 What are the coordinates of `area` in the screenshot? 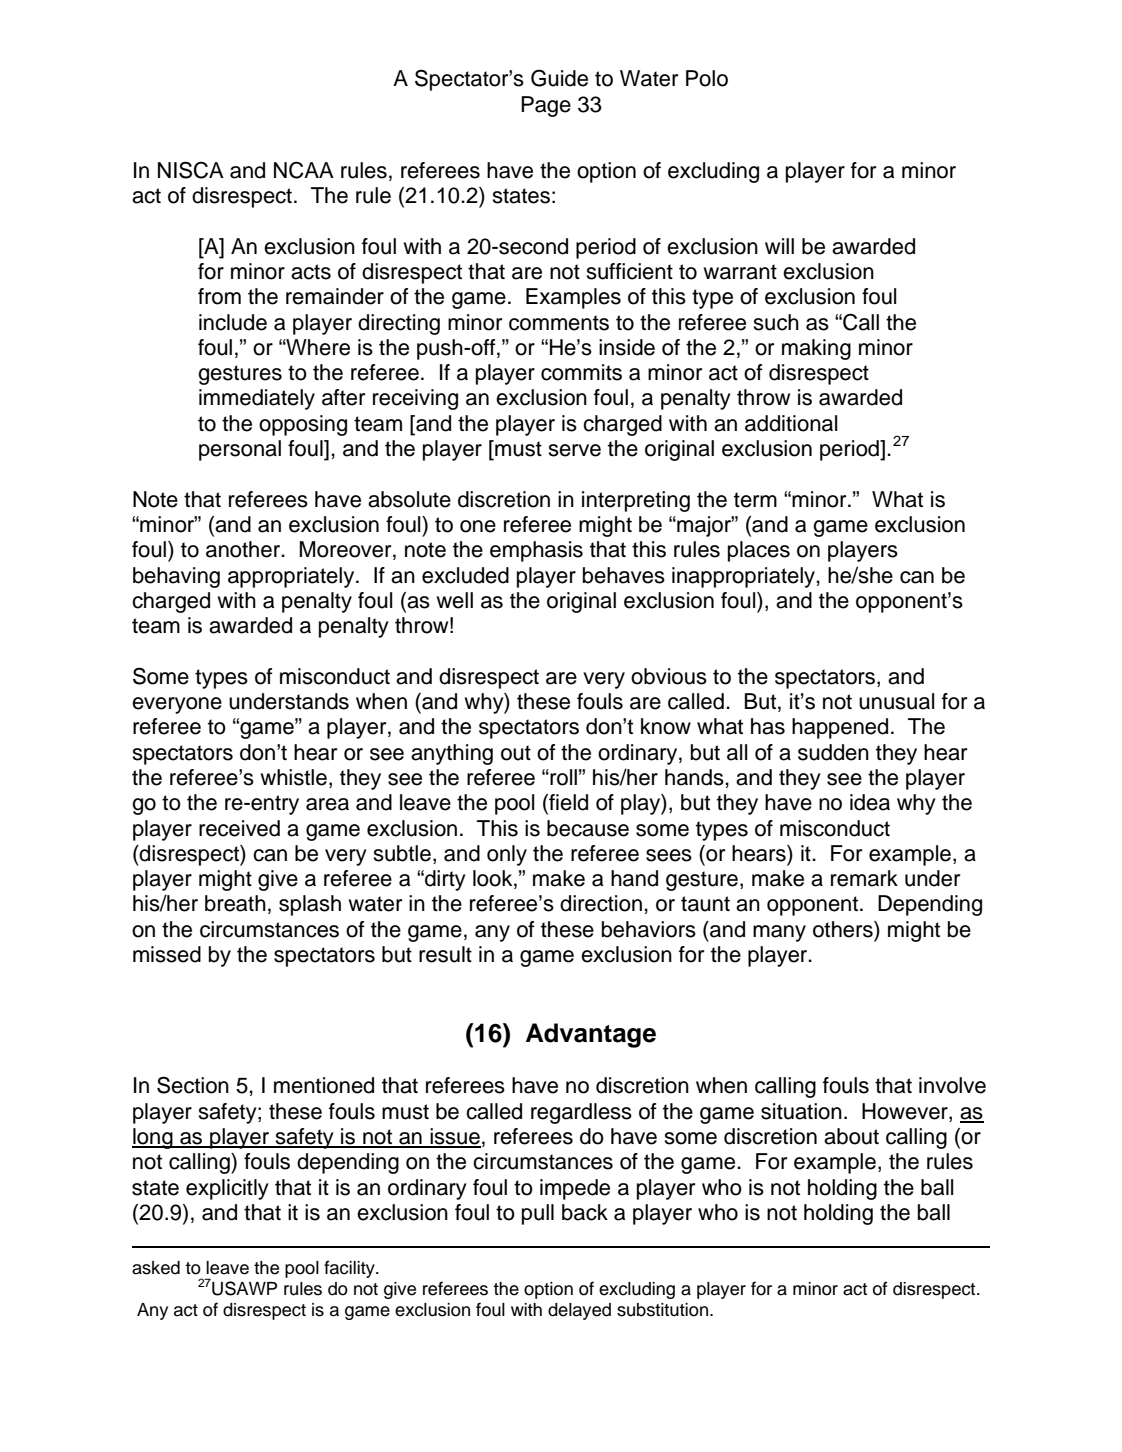 It's located at (327, 804).
